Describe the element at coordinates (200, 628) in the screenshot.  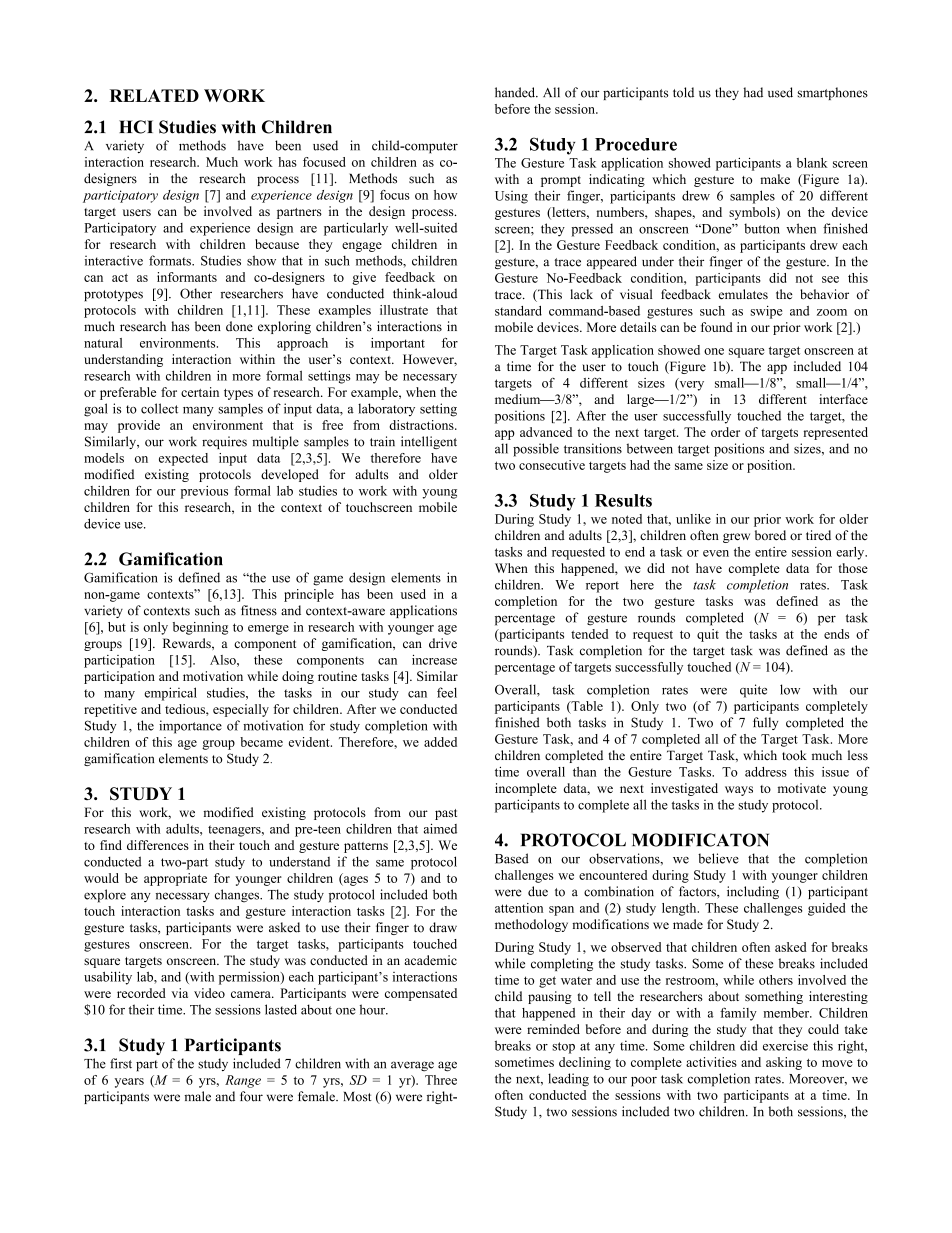
I see `beginning` at that location.
